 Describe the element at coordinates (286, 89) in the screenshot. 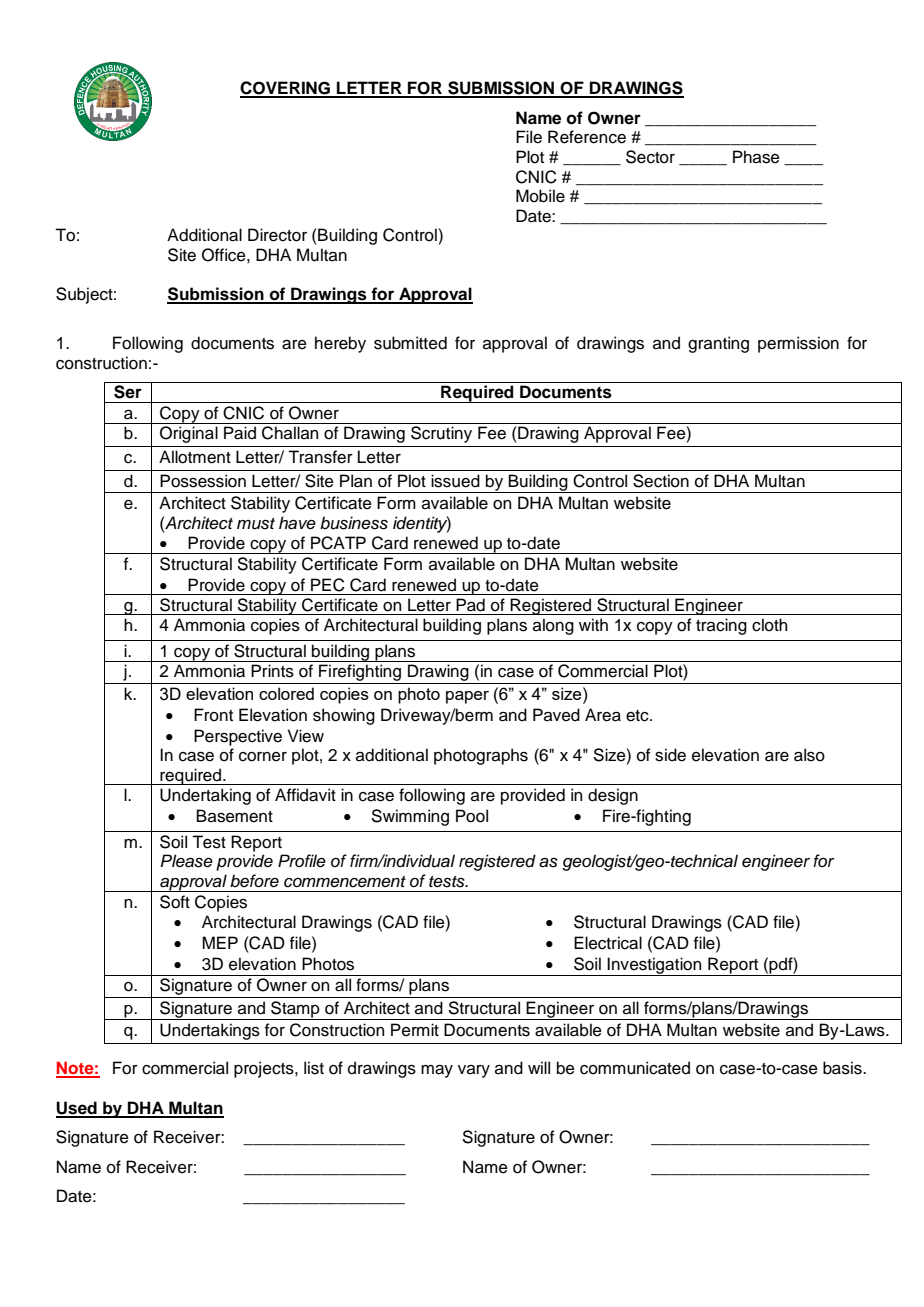

I see `COVERING` at that location.
